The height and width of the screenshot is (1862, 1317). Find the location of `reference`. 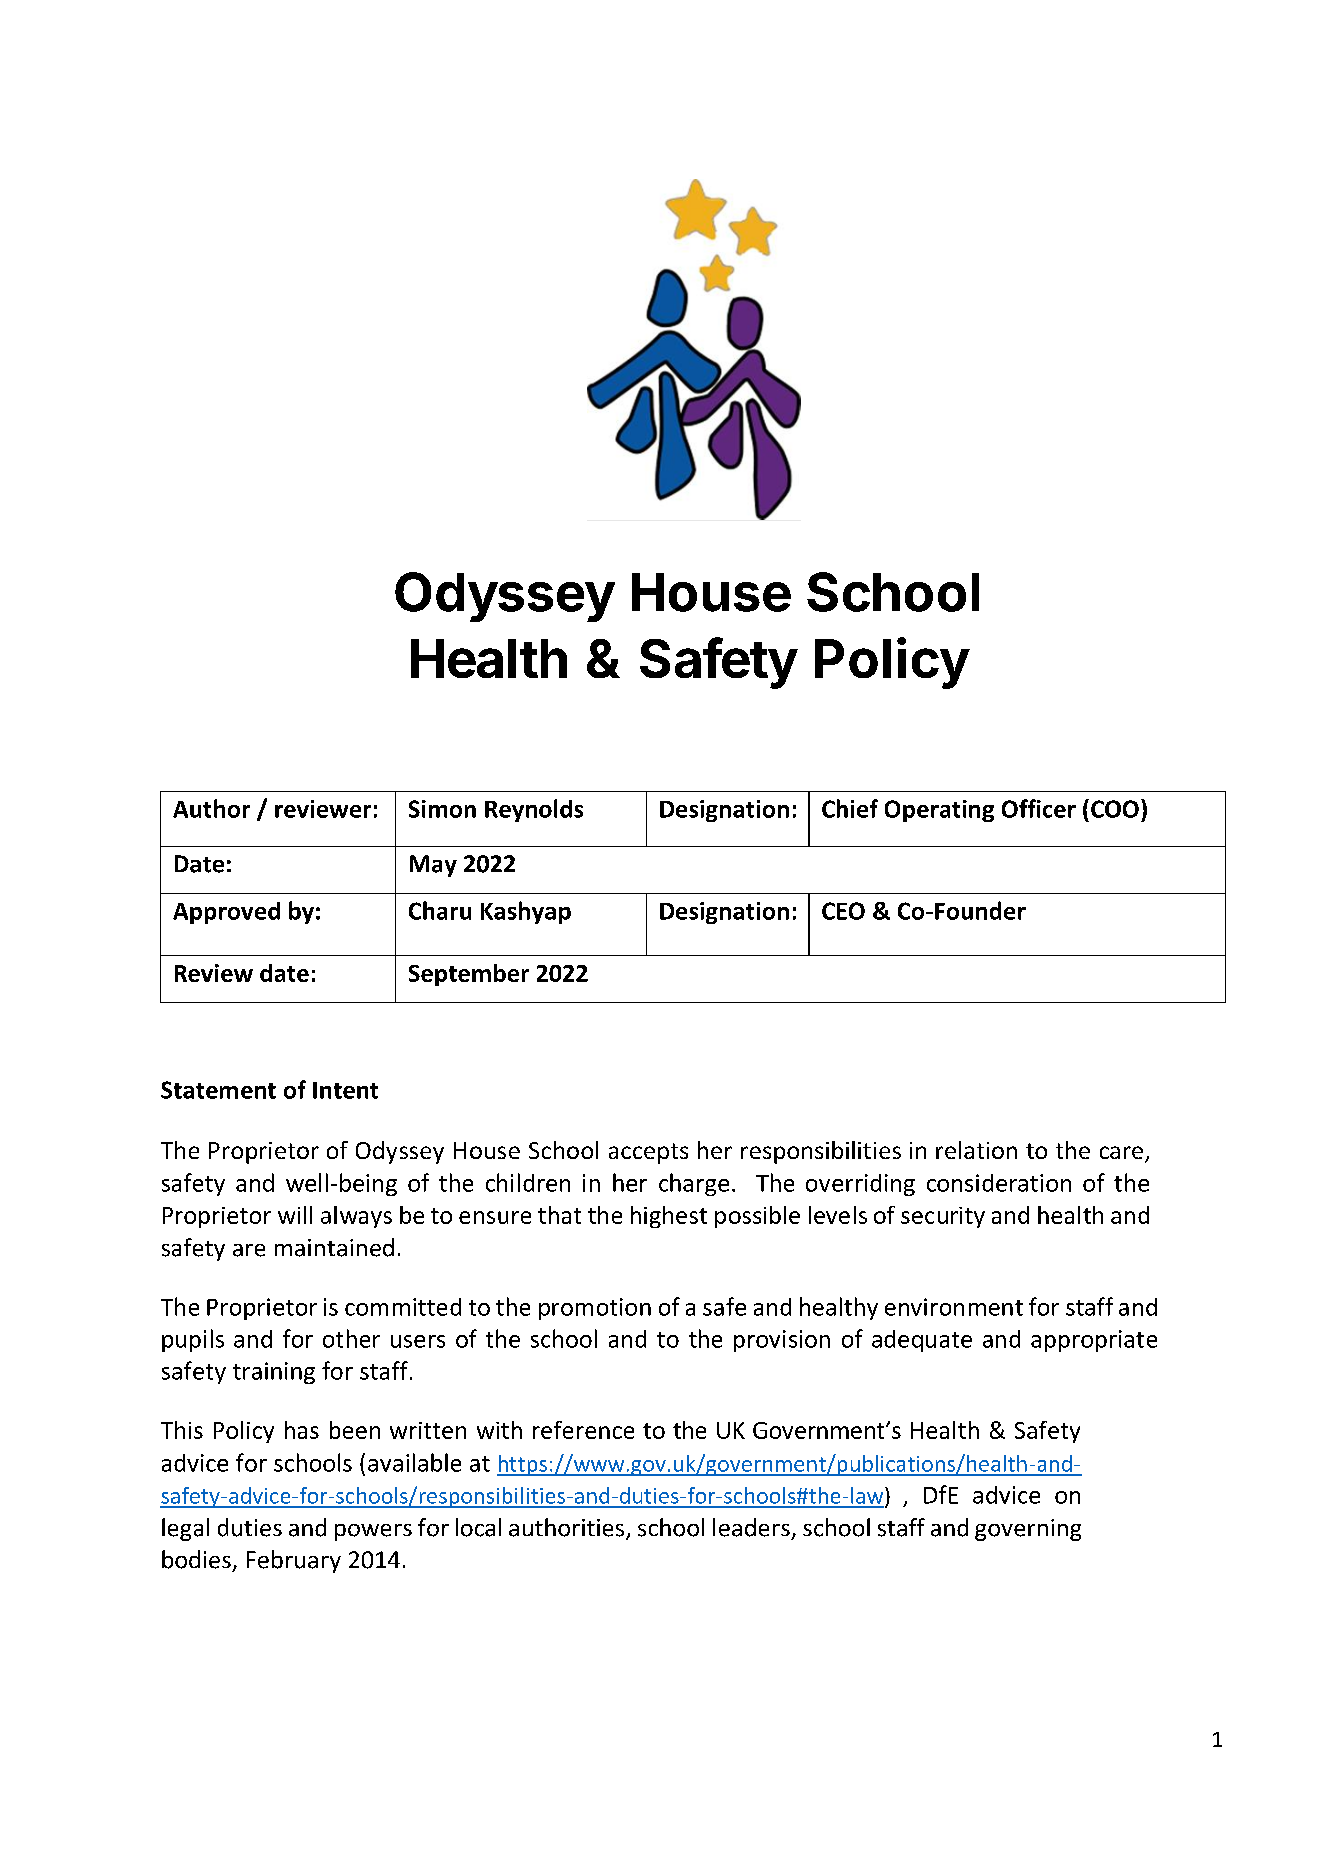

reference is located at coordinates (583, 1430).
